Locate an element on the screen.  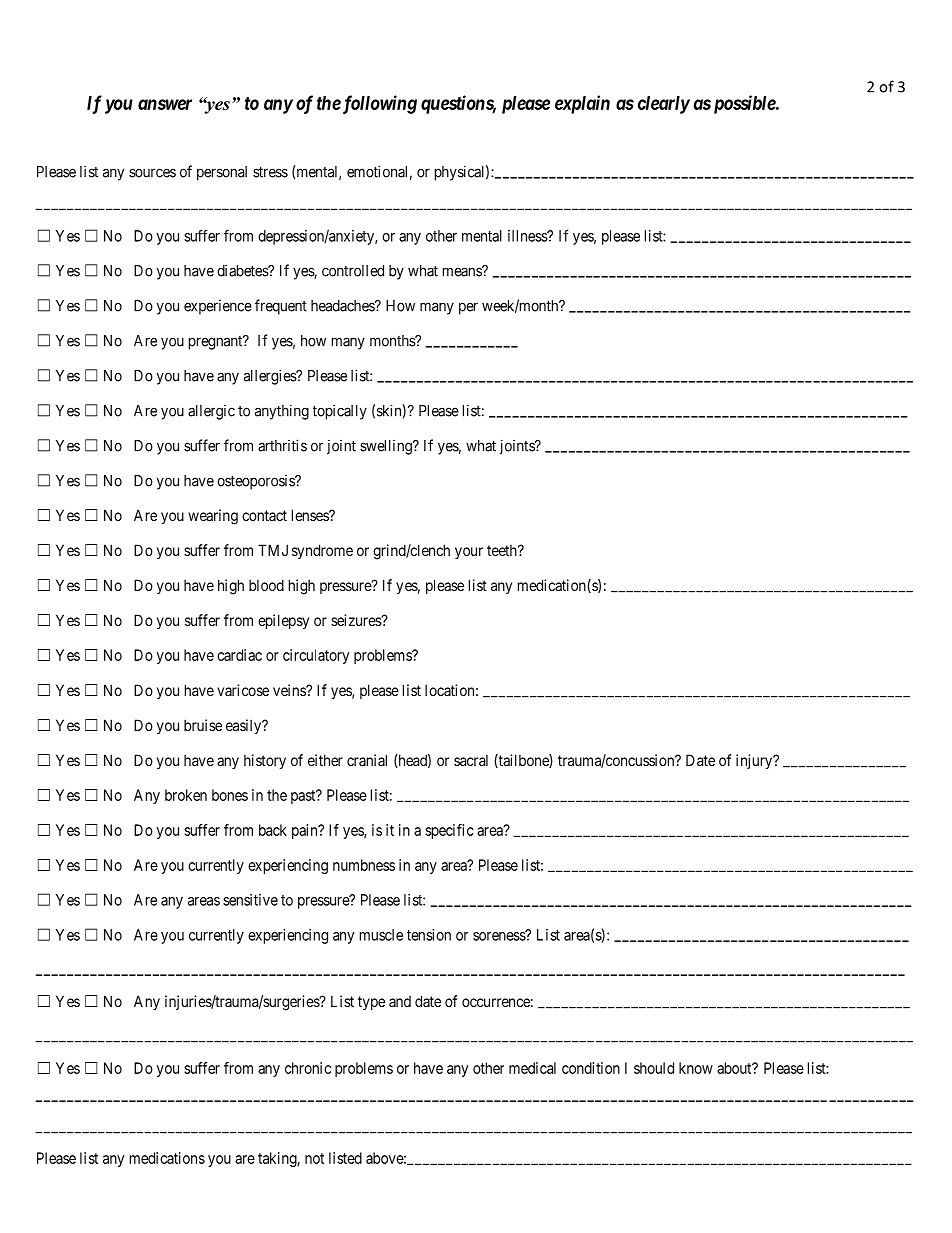
bones is located at coordinates (230, 795).
